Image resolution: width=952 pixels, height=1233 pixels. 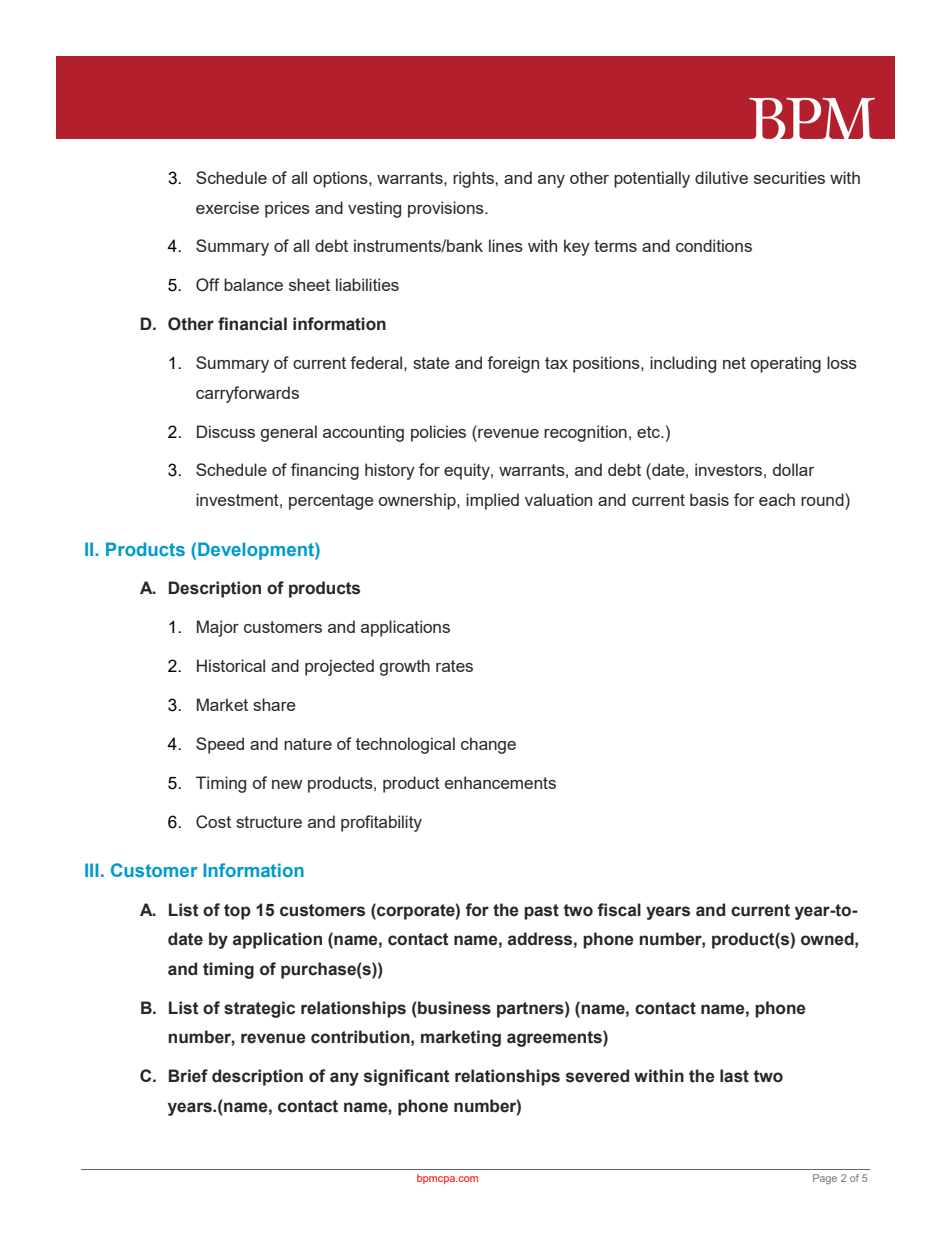 I want to click on rates, so click(x=454, y=666).
